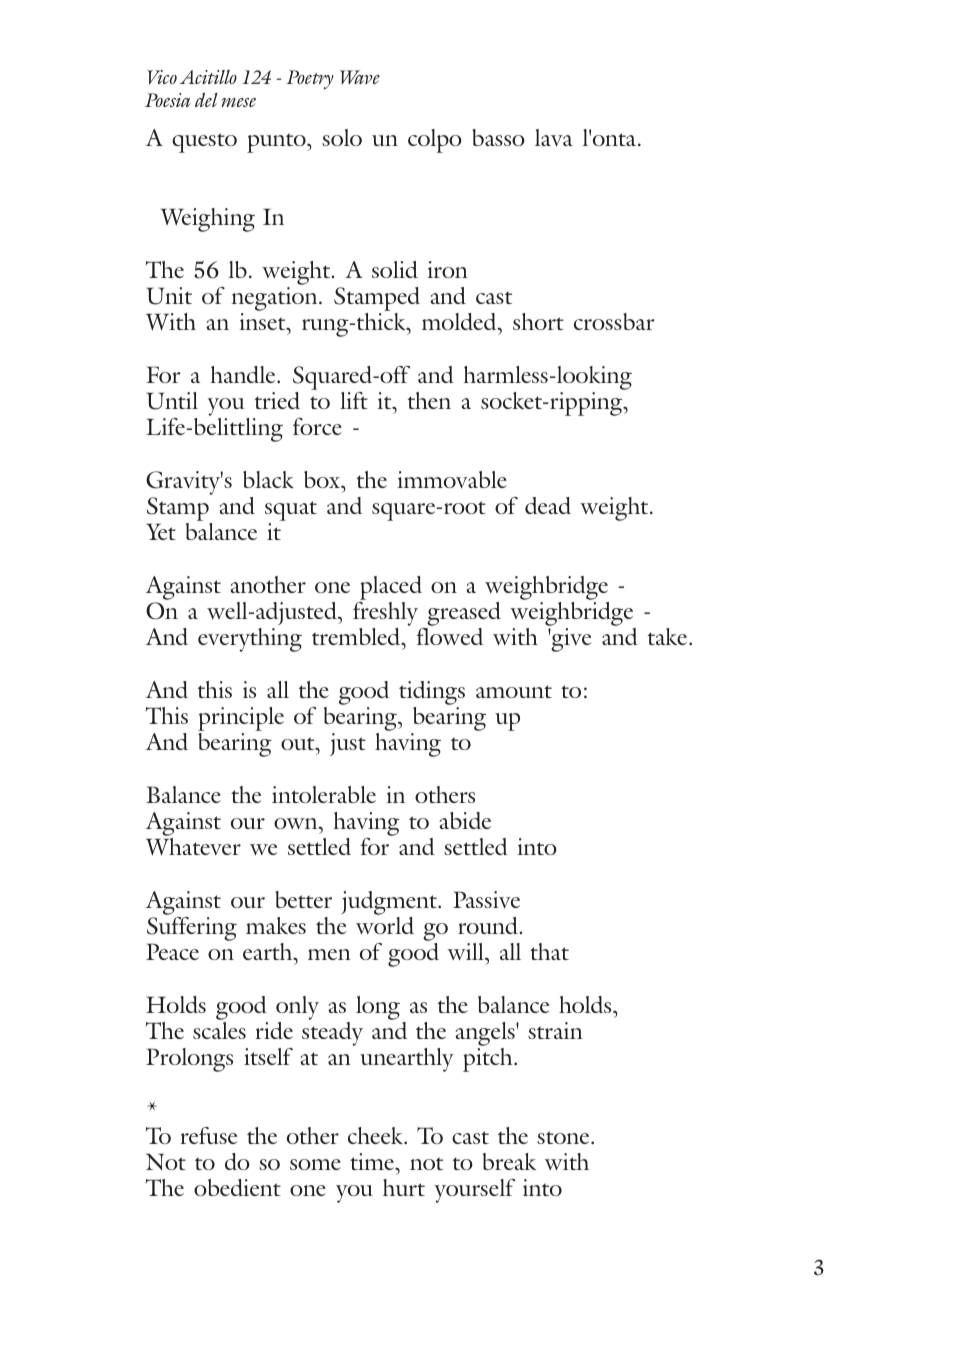 Image resolution: width=971 pixels, height=1359 pixels. What do you see at coordinates (209, 1135) in the screenshot?
I see `refuse` at bounding box center [209, 1135].
